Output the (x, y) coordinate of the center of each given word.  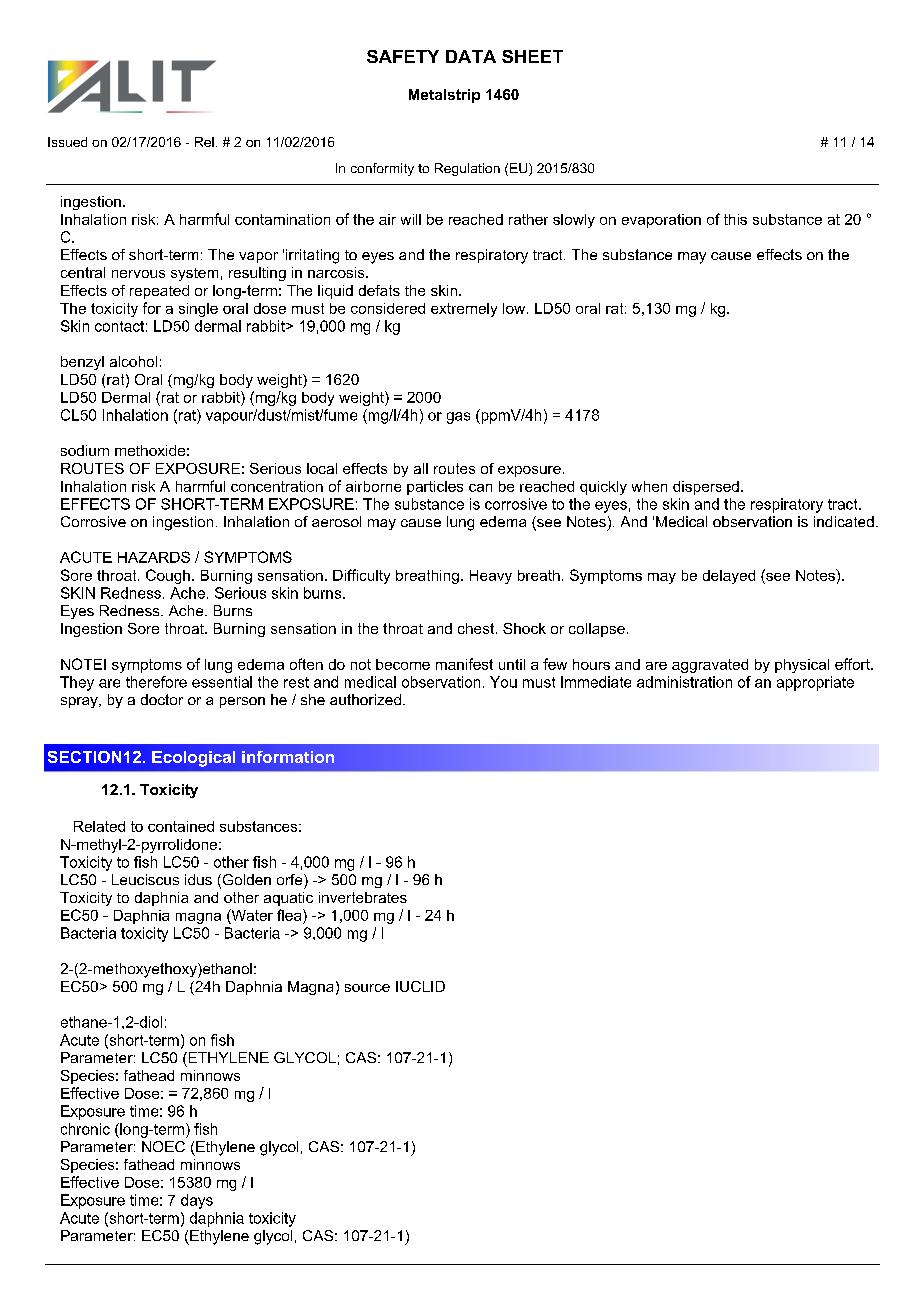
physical (802, 666)
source (367, 988)
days (197, 1201)
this (735, 219)
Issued (67, 142)
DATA (471, 56)
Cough (168, 576)
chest (477, 628)
